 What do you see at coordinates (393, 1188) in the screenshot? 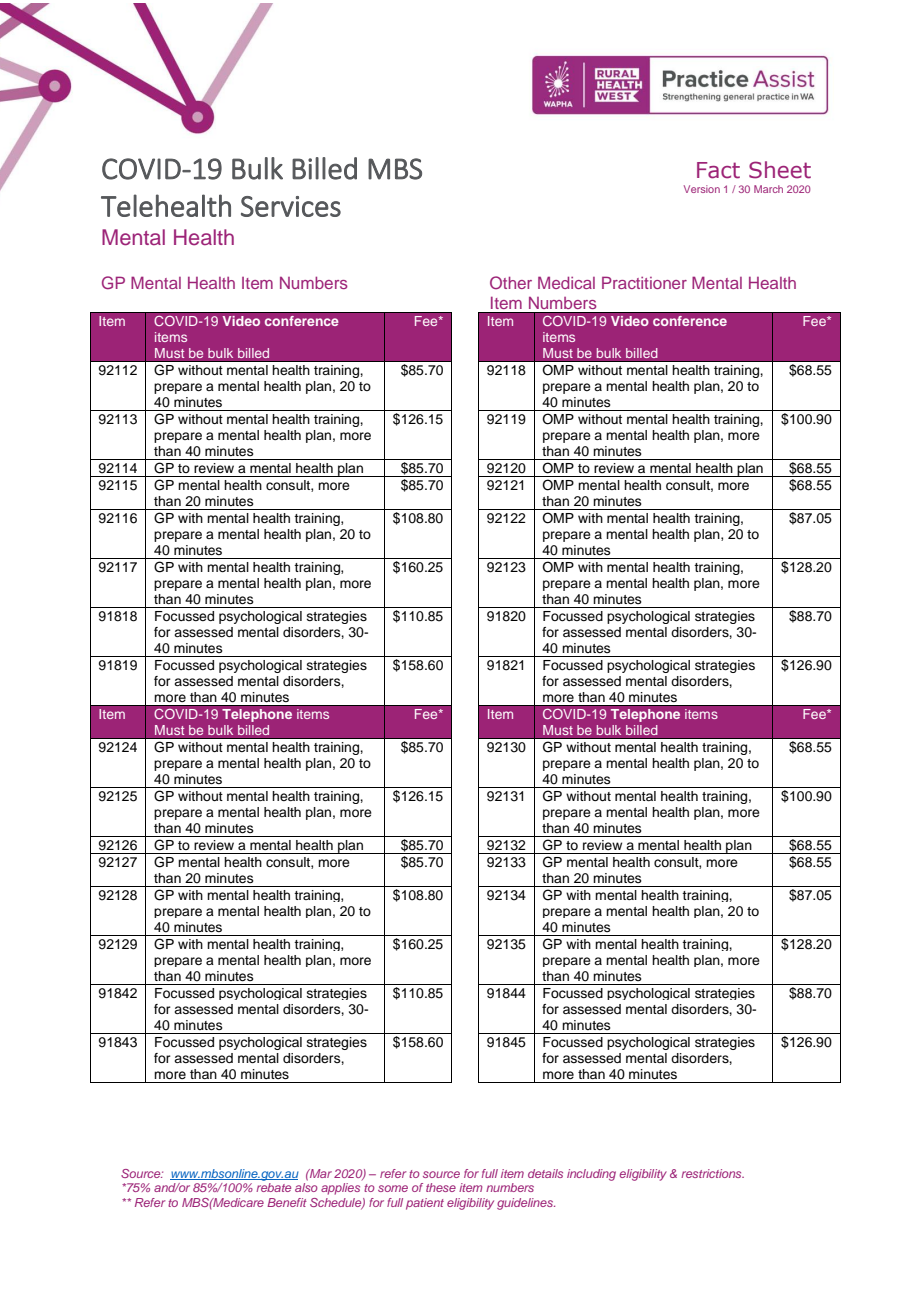
I see `some` at bounding box center [393, 1188].
